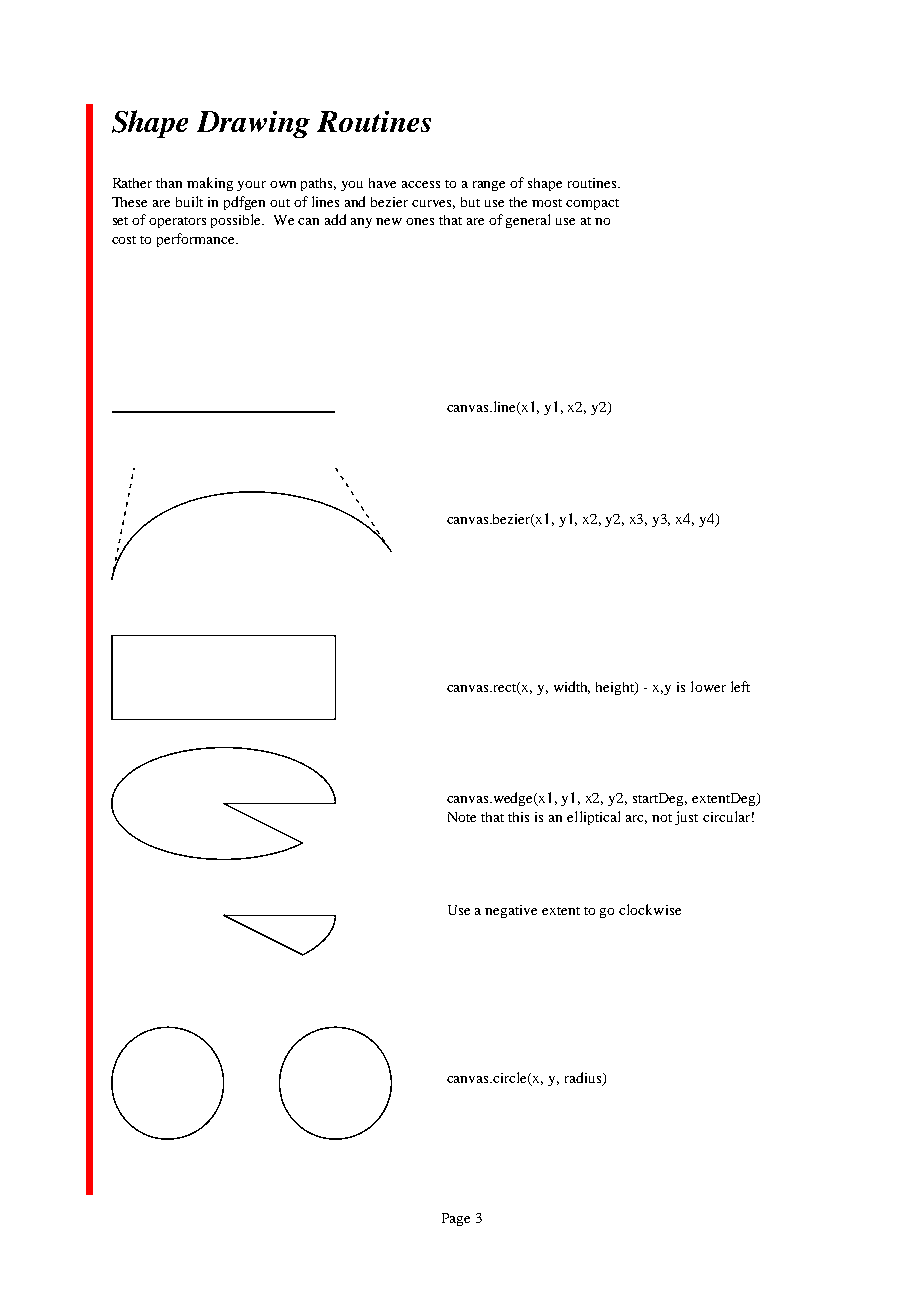 The image size is (924, 1307). I want to click on clockwise, so click(650, 909).
